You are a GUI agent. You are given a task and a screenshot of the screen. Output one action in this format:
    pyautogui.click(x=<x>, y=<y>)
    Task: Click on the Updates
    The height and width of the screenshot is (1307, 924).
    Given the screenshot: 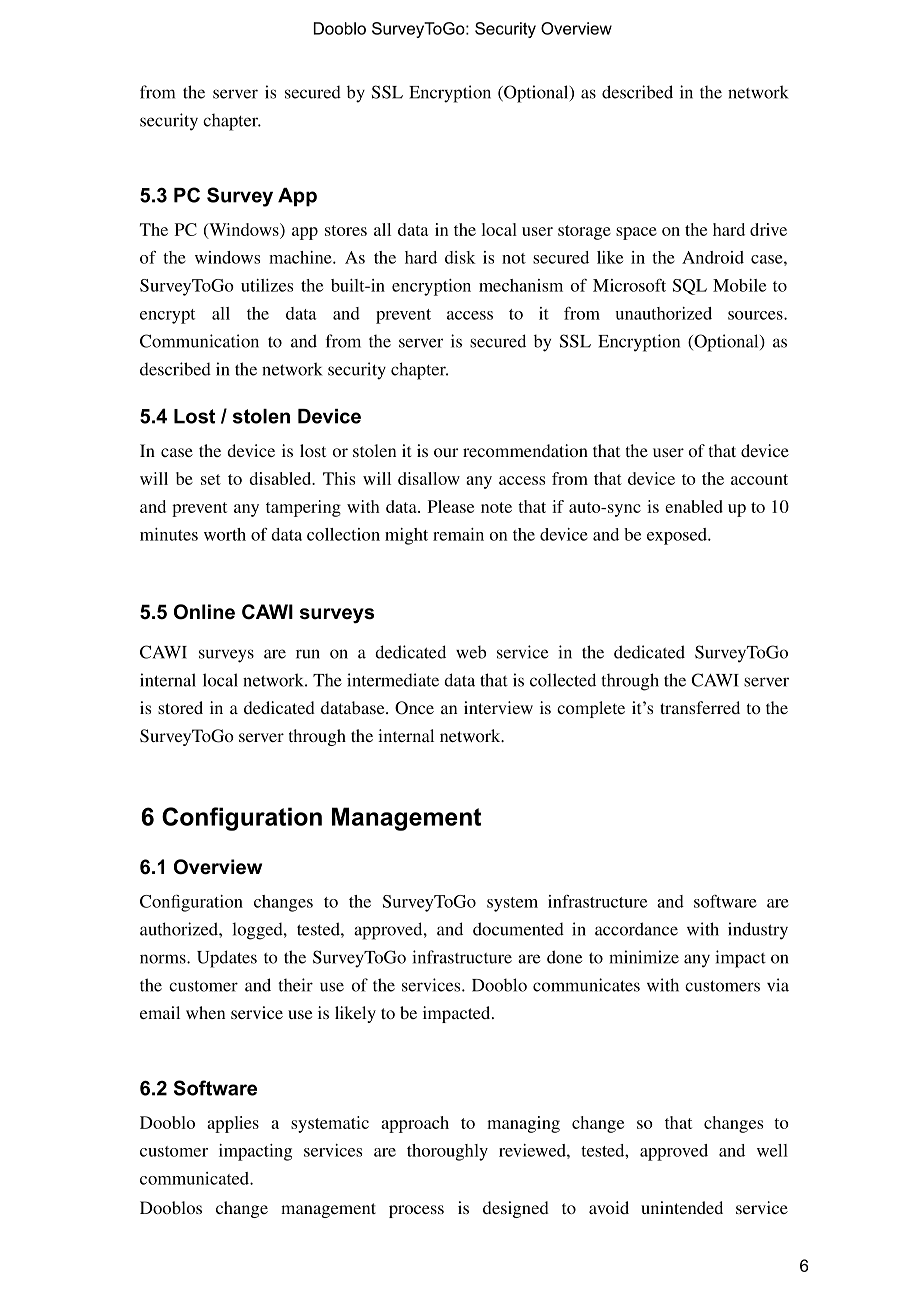 What is the action you would take?
    pyautogui.click(x=227, y=959)
